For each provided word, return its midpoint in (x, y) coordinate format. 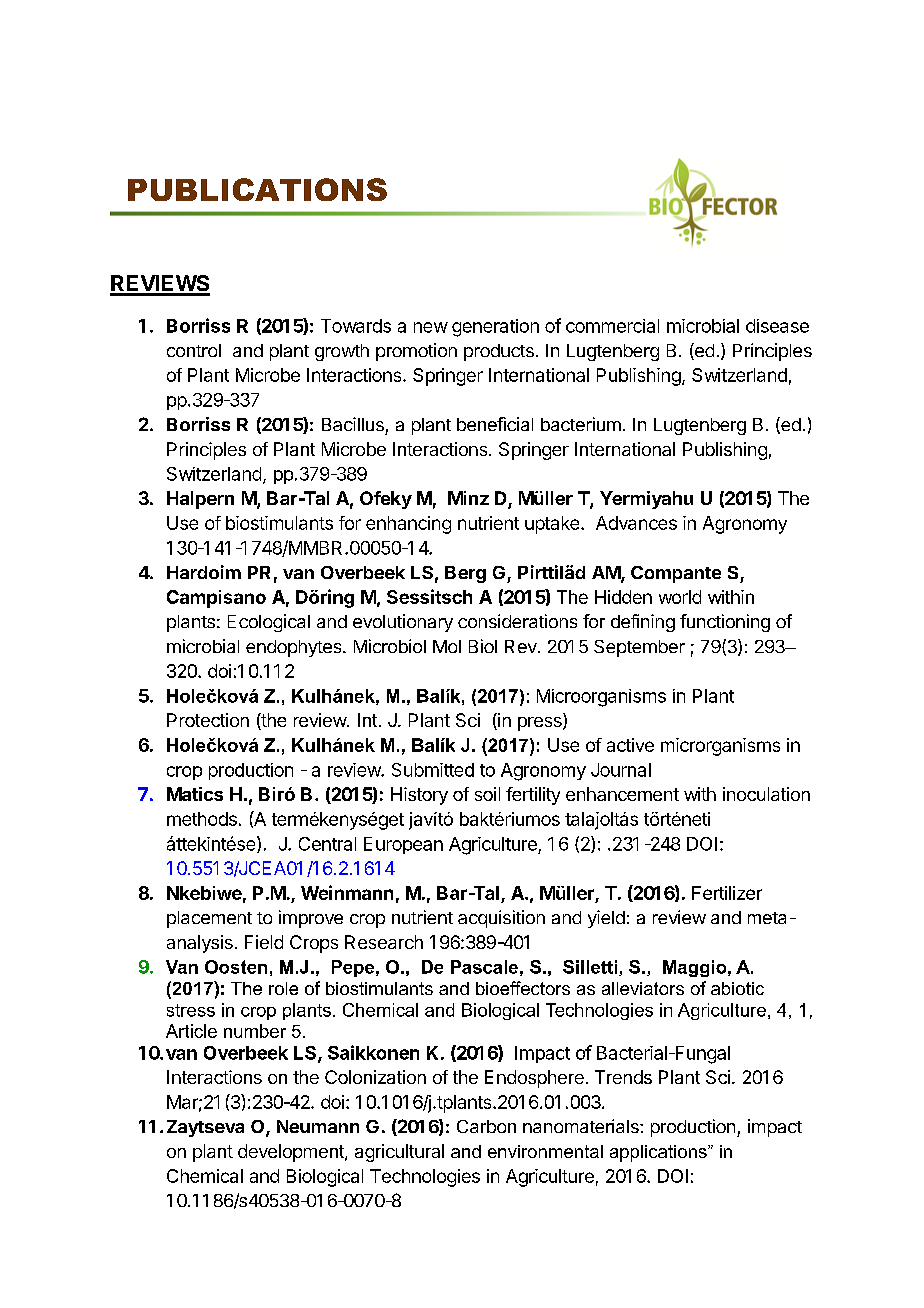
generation (495, 328)
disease (777, 326)
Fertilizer (727, 893)
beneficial (495, 424)
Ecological (269, 623)
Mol (447, 646)
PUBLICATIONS (257, 189)
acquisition (501, 919)
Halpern (200, 500)
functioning (725, 623)
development (292, 1153)
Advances (636, 523)
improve (311, 919)
